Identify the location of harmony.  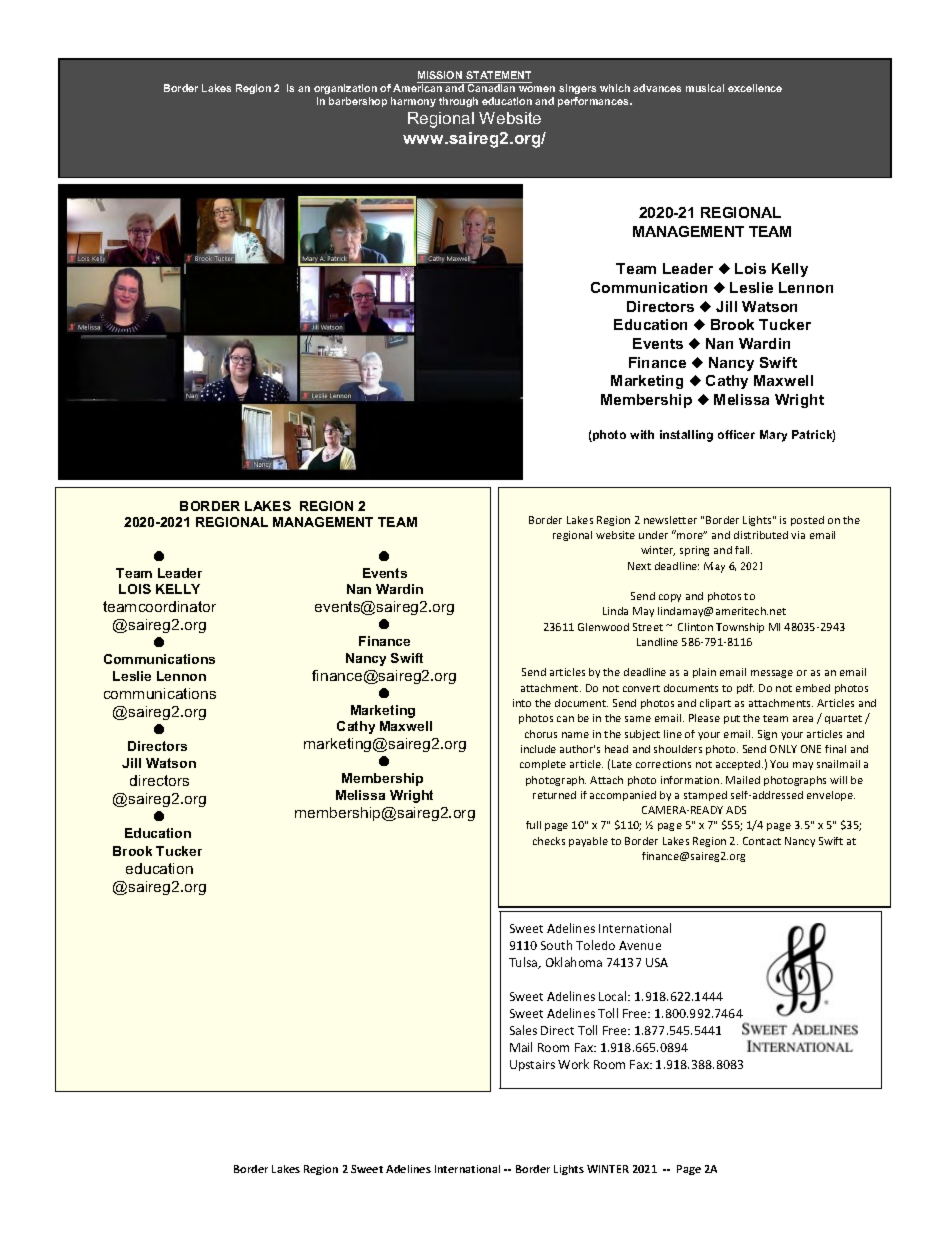
(413, 102).
